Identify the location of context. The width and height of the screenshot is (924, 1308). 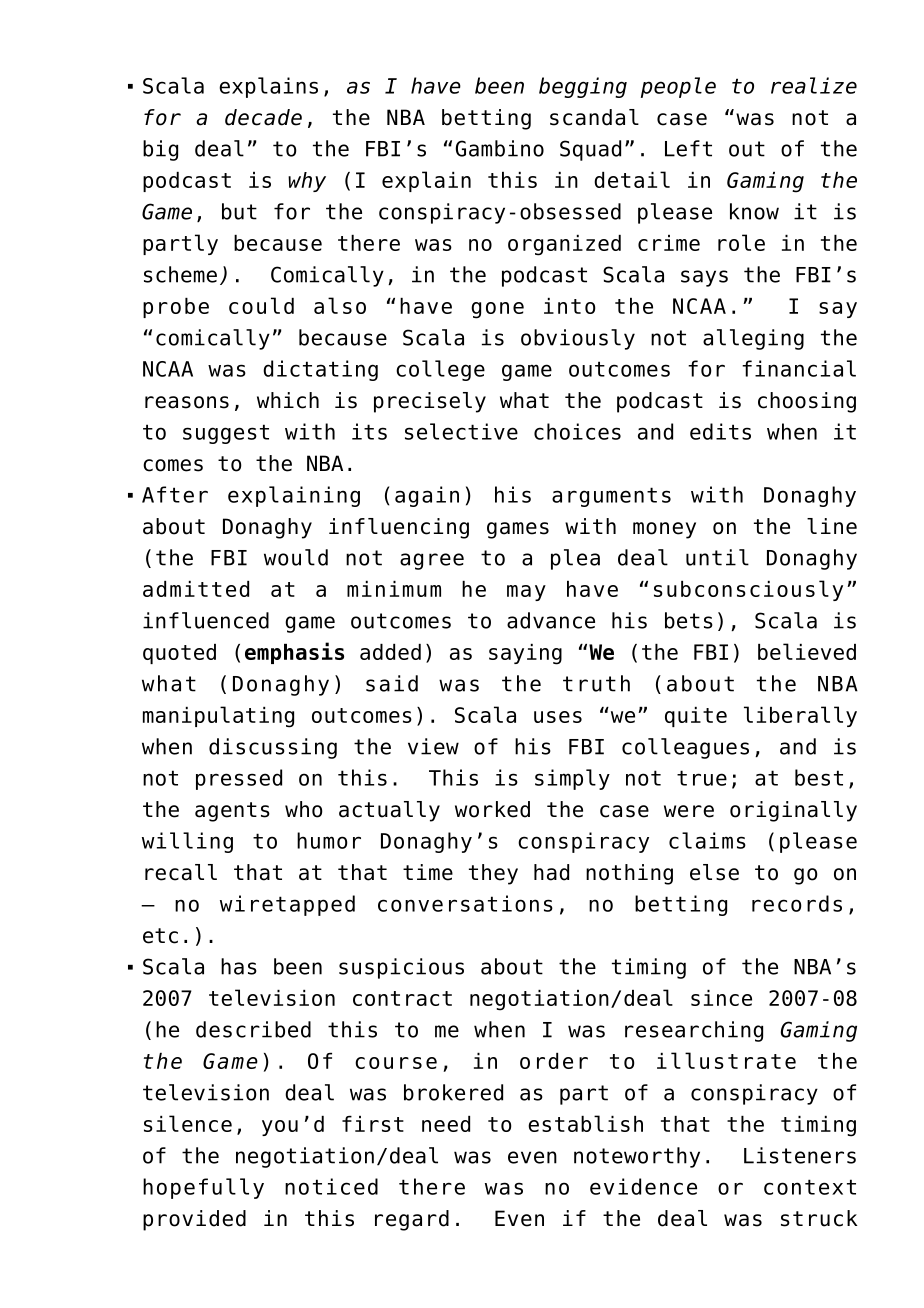
(810, 1187).
